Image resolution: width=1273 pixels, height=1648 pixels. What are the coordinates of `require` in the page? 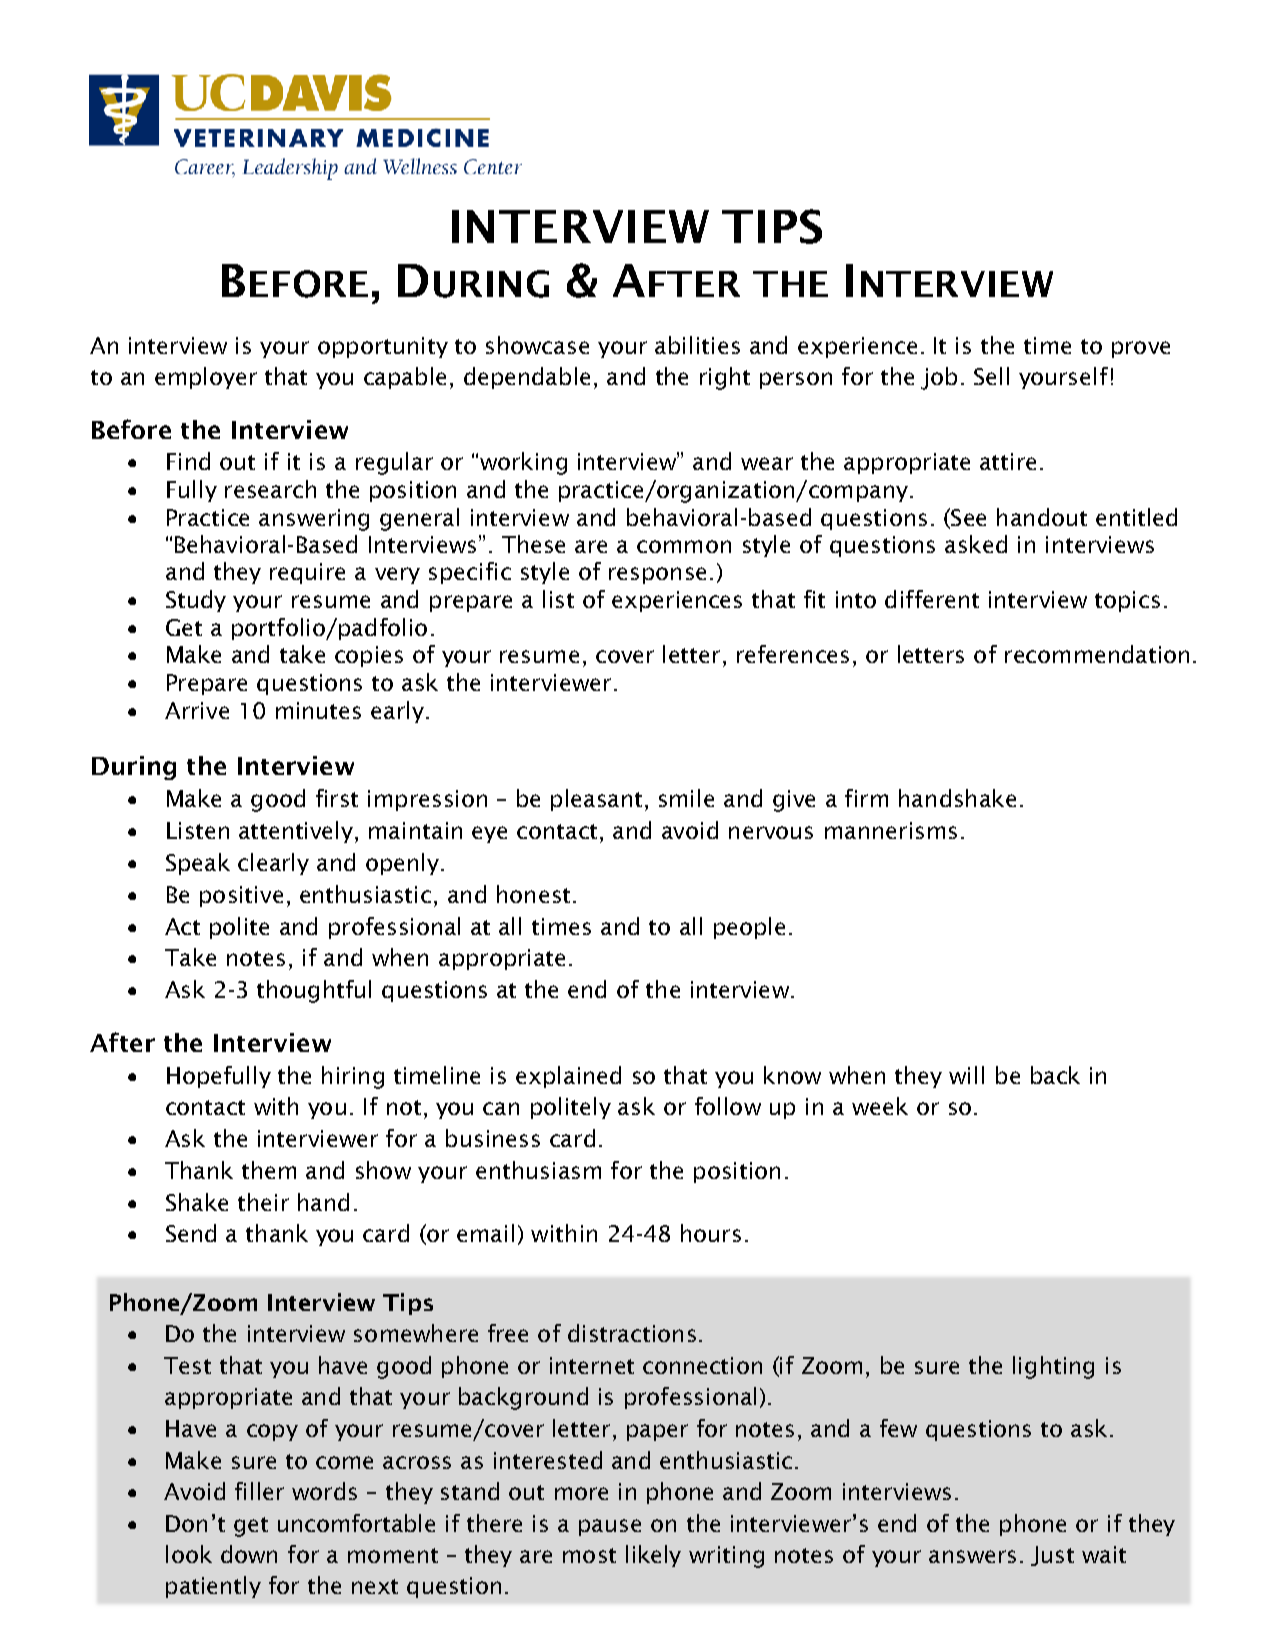 It's located at (307, 573).
